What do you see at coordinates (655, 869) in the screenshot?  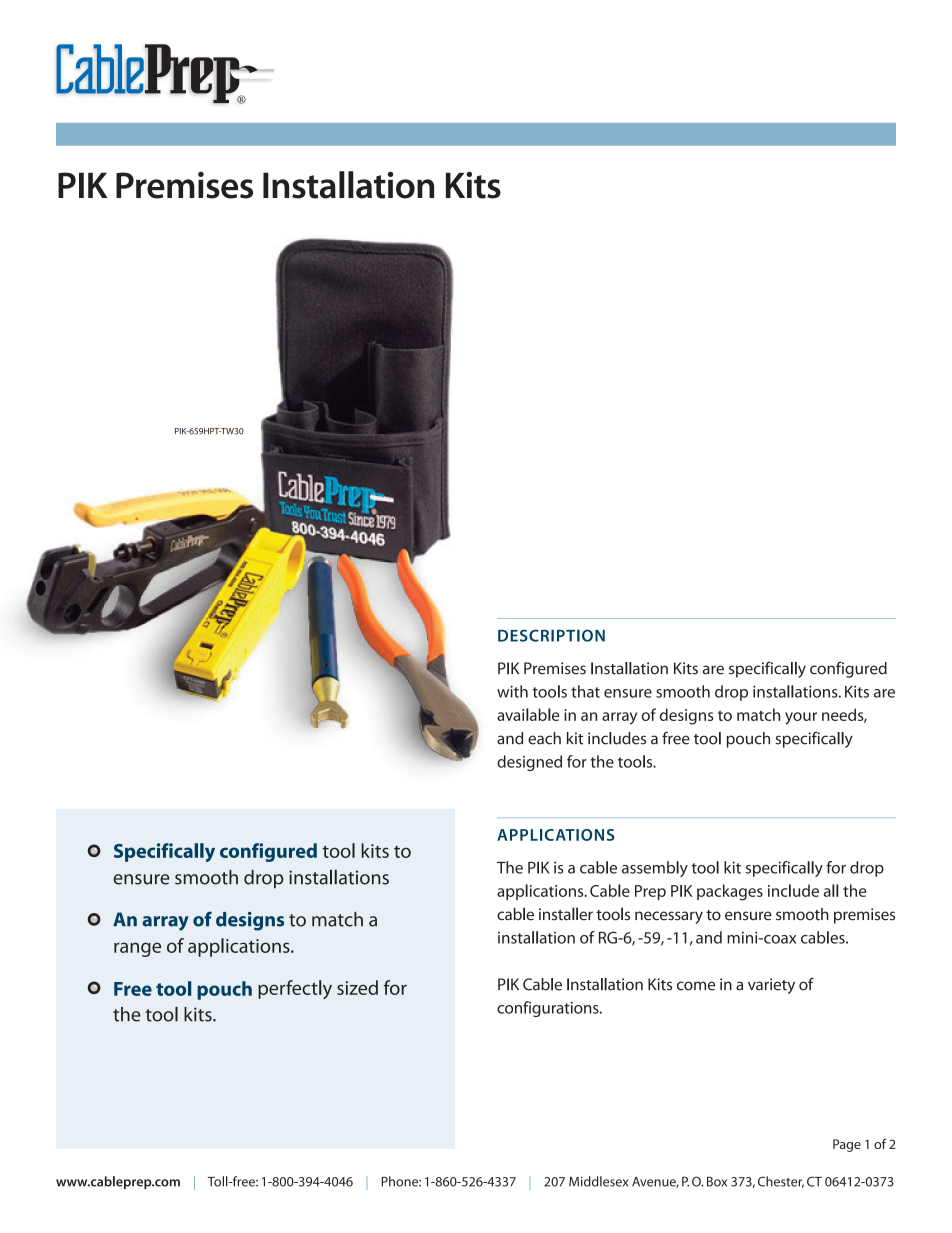 I see `assembly` at bounding box center [655, 869].
